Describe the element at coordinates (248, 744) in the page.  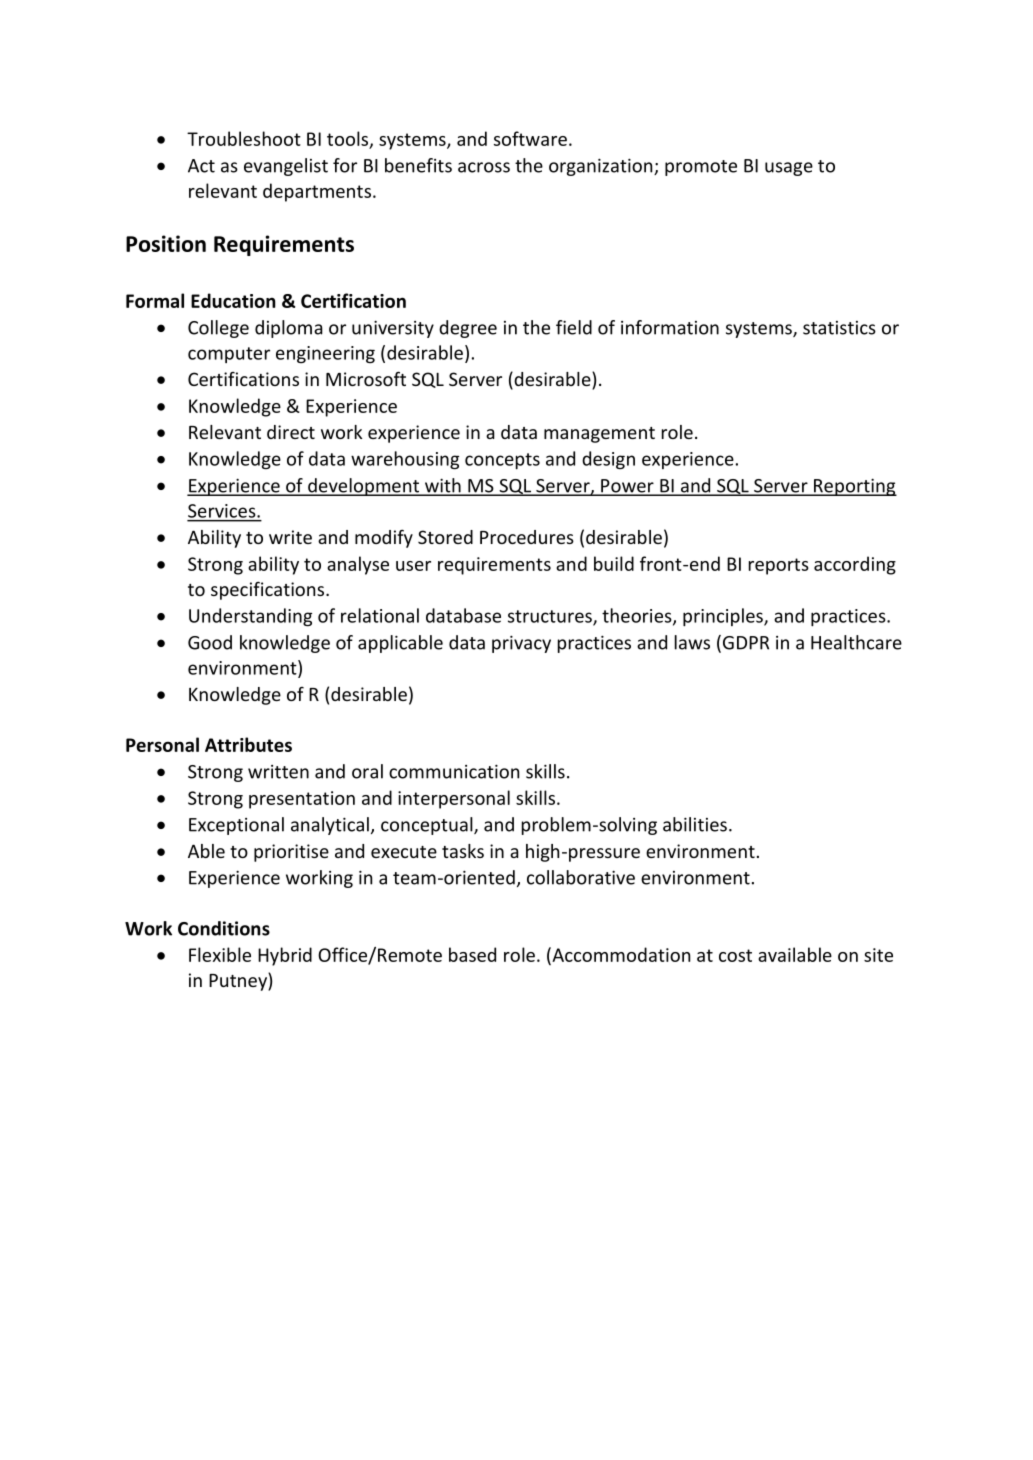
I see `Attributes` at that location.
